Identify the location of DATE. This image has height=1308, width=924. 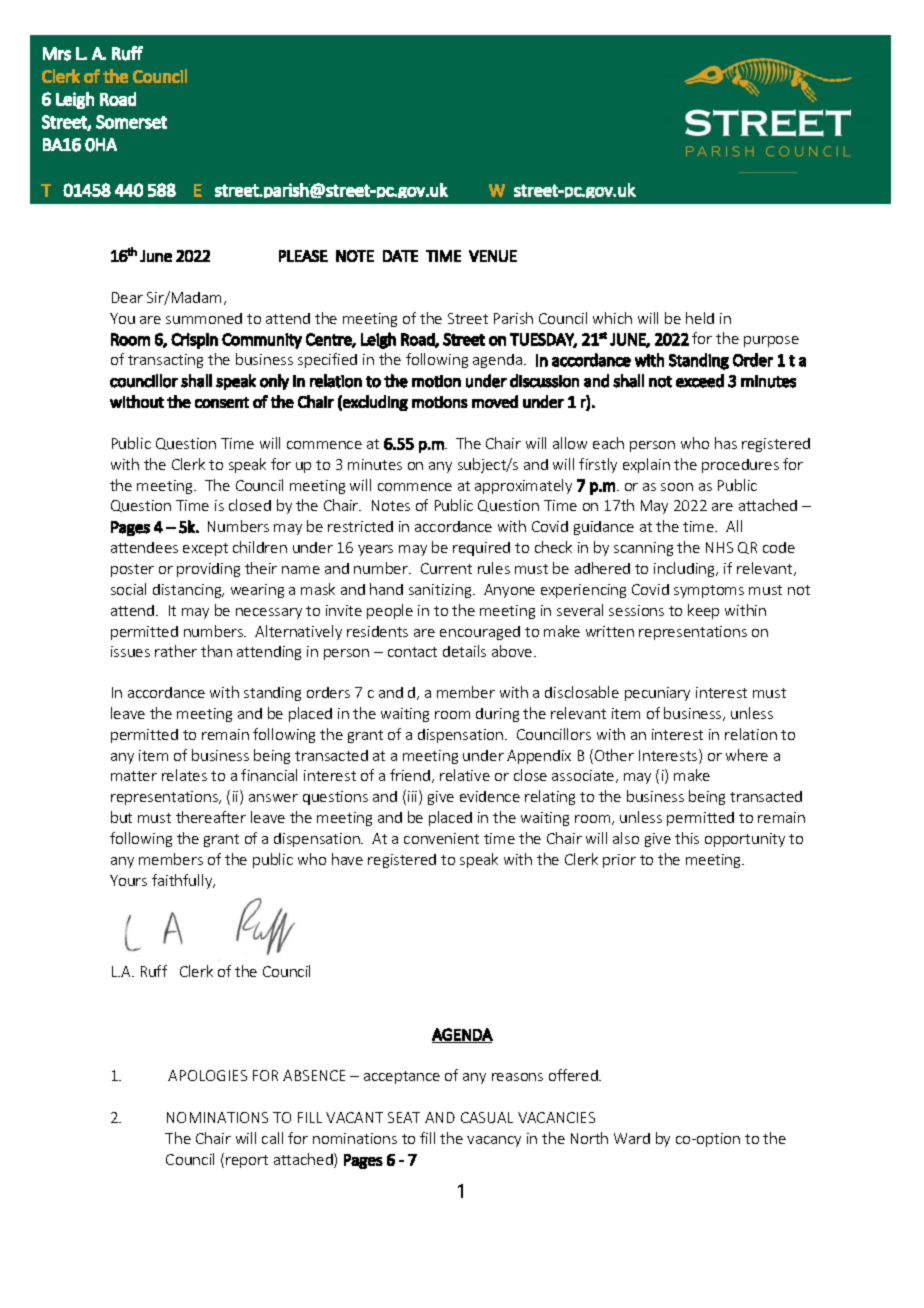
(400, 256).
